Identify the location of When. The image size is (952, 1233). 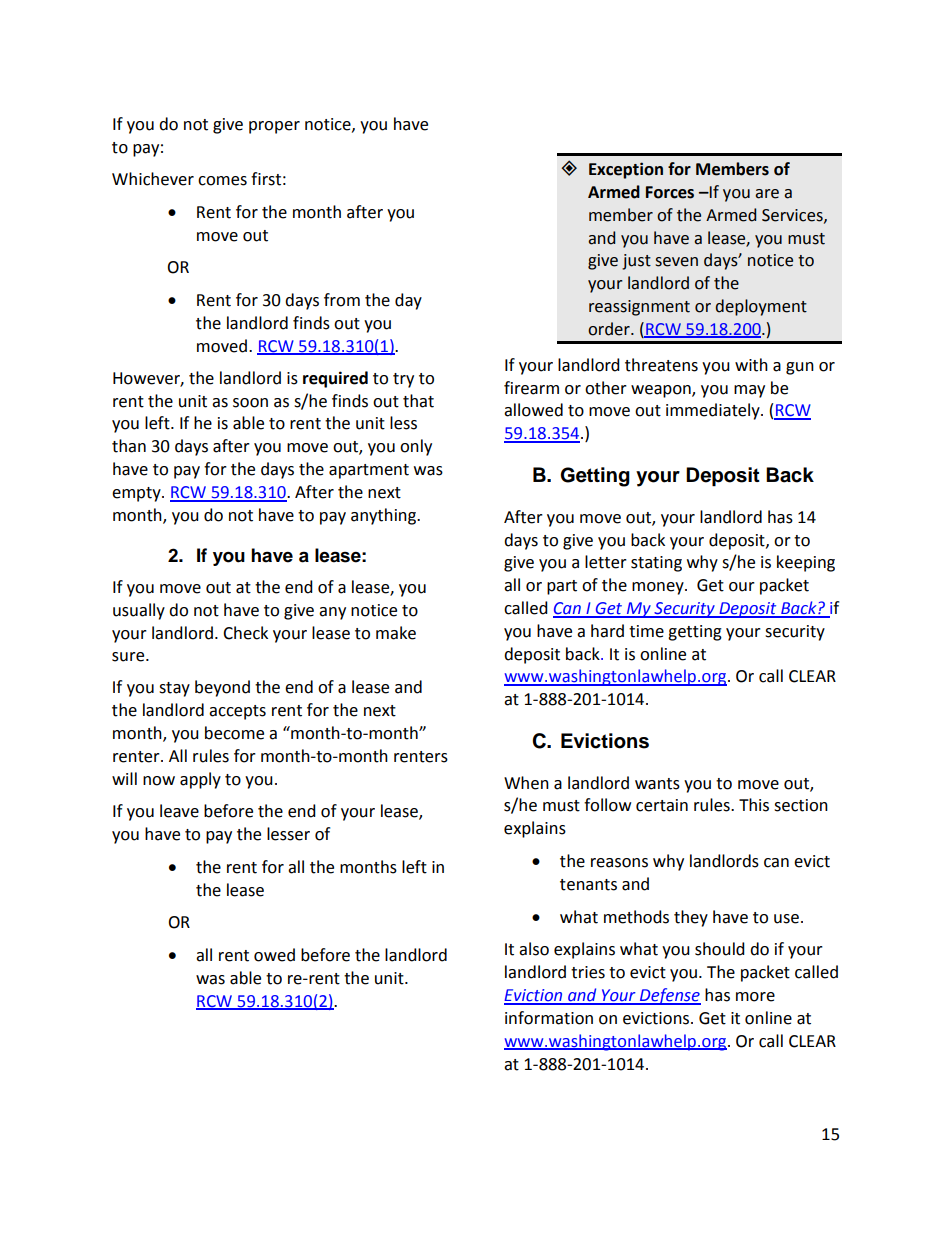
(526, 783).
